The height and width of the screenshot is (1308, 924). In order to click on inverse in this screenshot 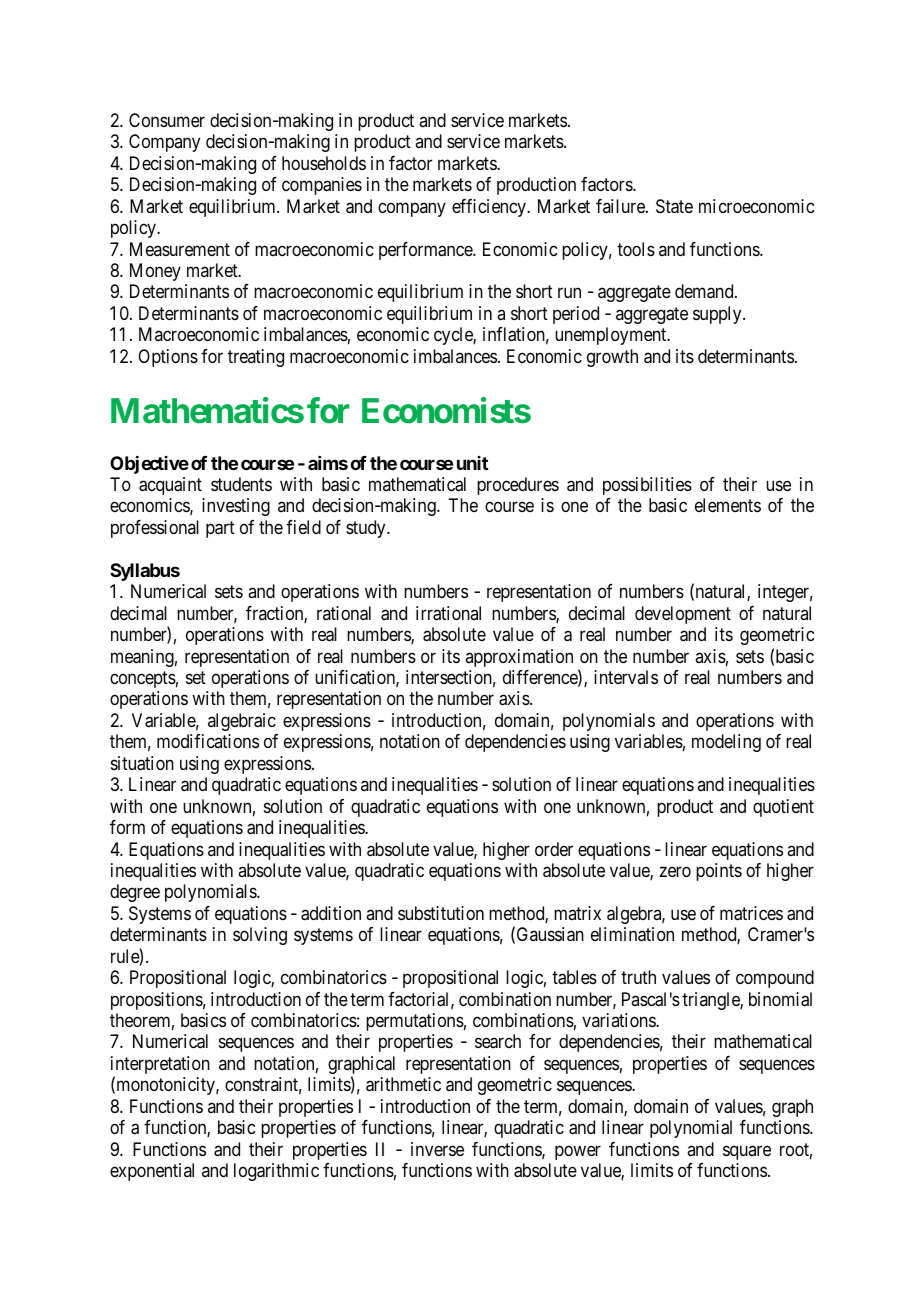, I will do `click(437, 1149)`.
